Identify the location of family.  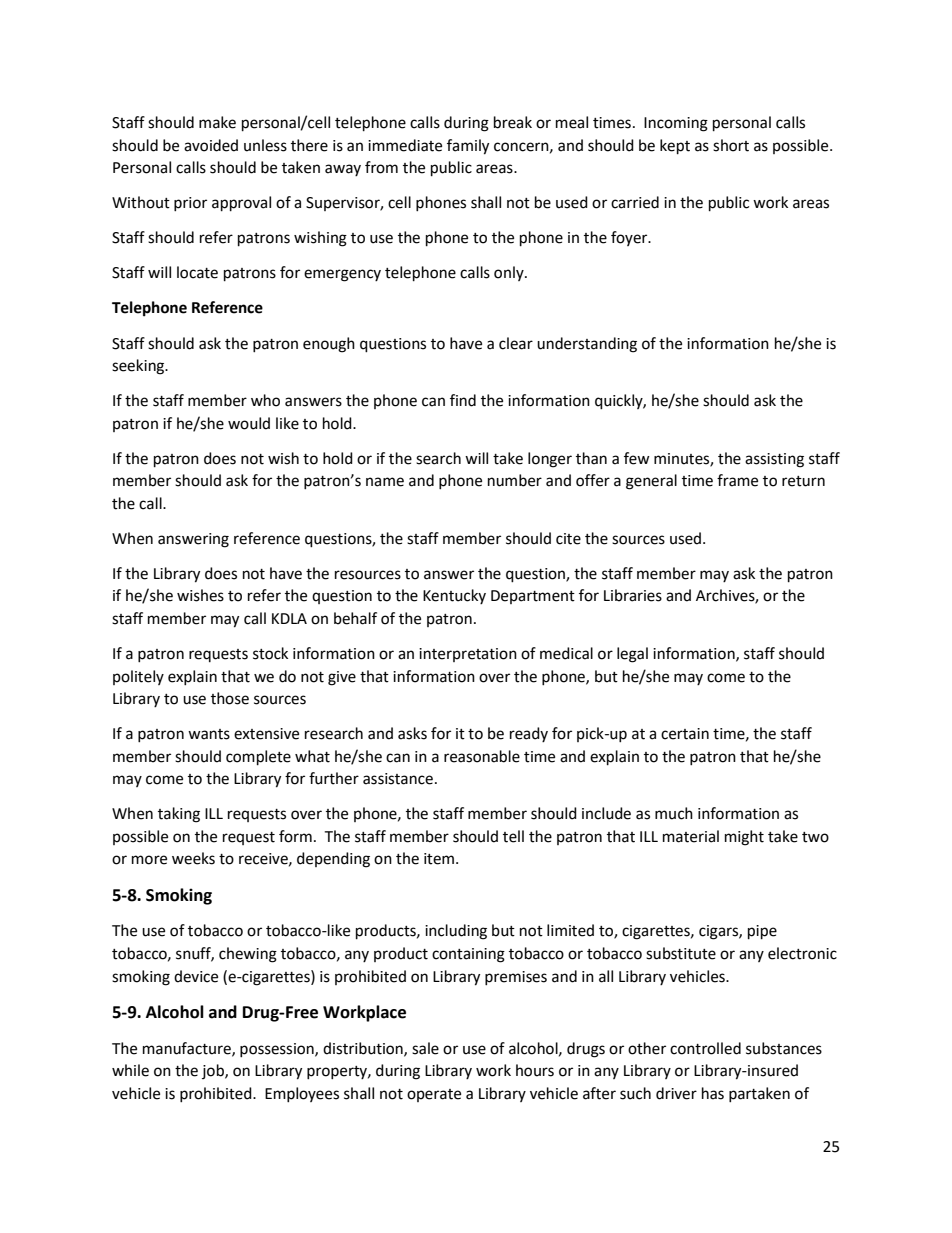
(468, 147).
